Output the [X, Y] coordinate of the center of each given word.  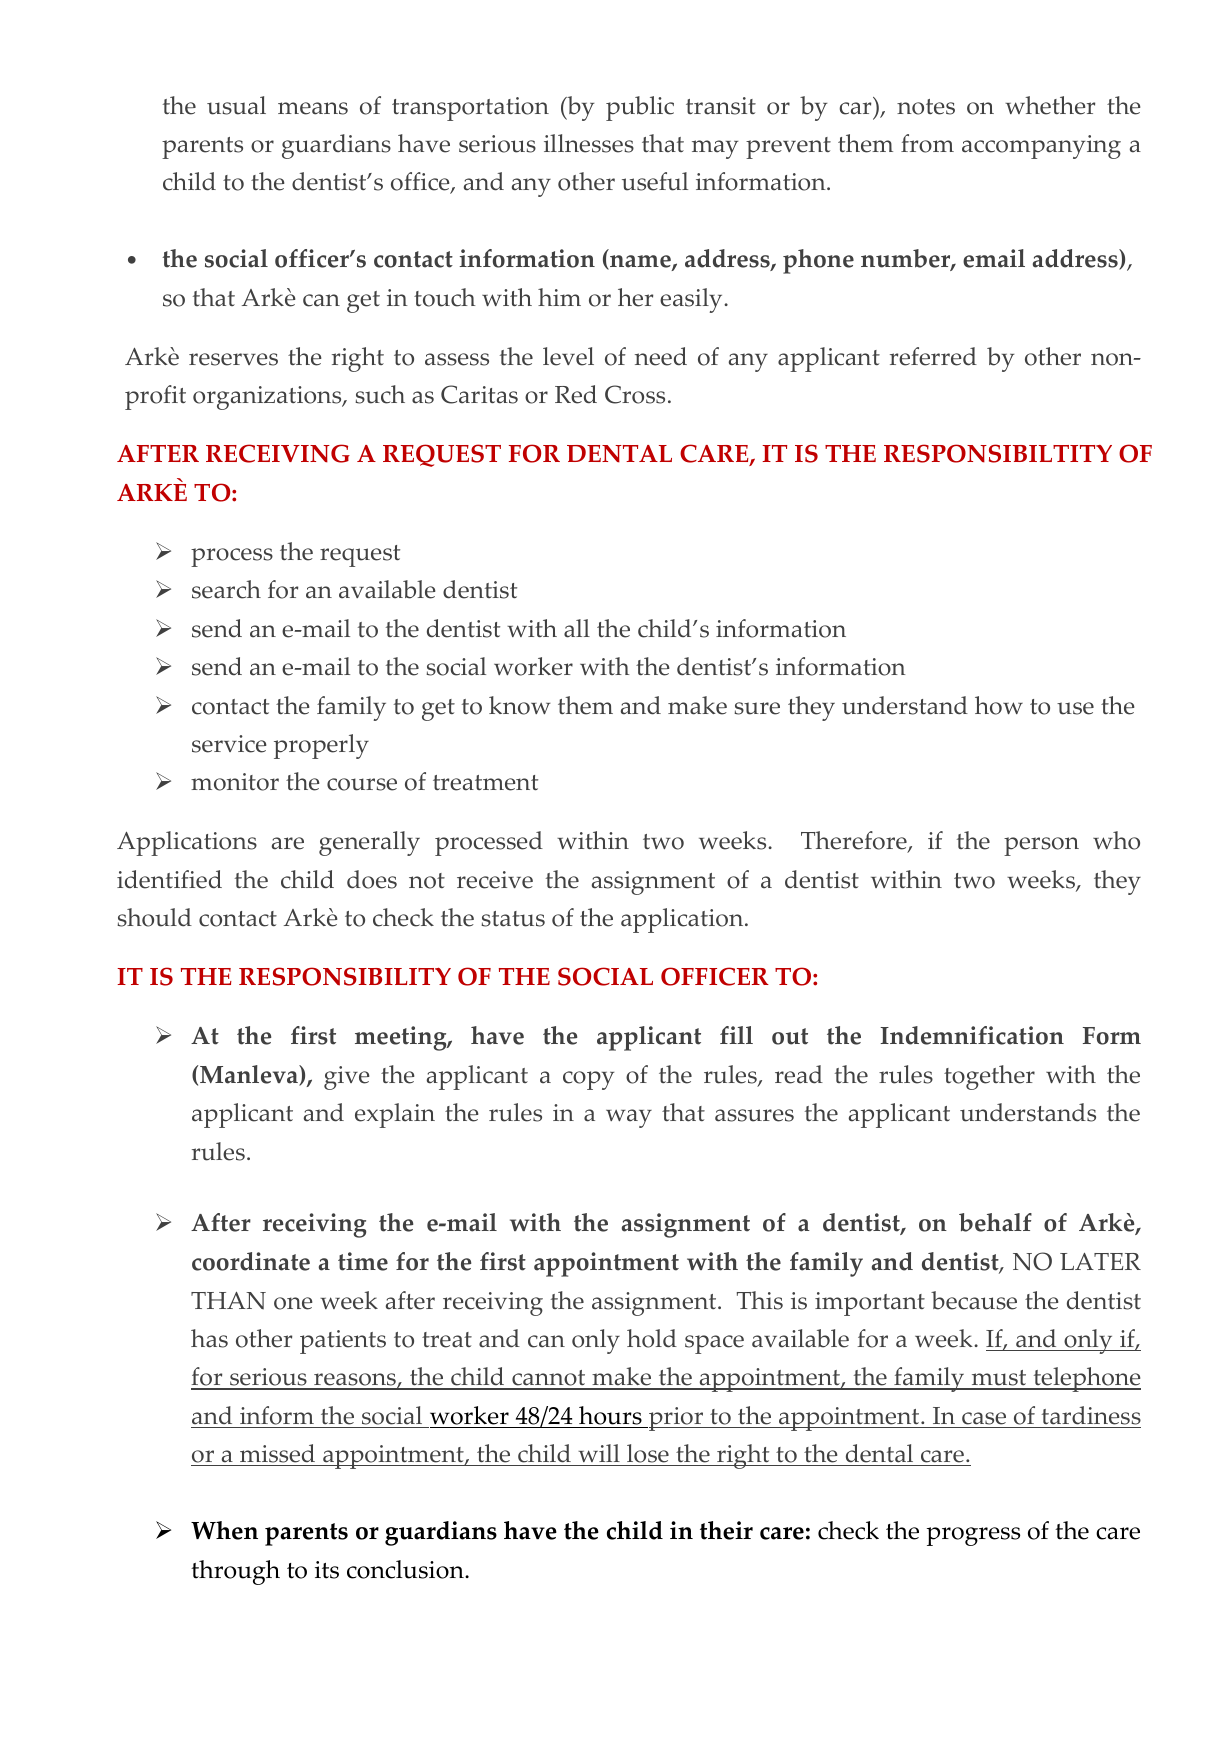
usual [236, 105]
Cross [635, 394]
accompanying [1041, 147]
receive [495, 880]
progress [973, 1536]
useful [655, 181]
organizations [268, 398]
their [726, 1530]
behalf [995, 1222]
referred [933, 356]
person [1041, 846]
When [224, 1530]
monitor [235, 782]
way [629, 1118]
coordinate [251, 1261]
